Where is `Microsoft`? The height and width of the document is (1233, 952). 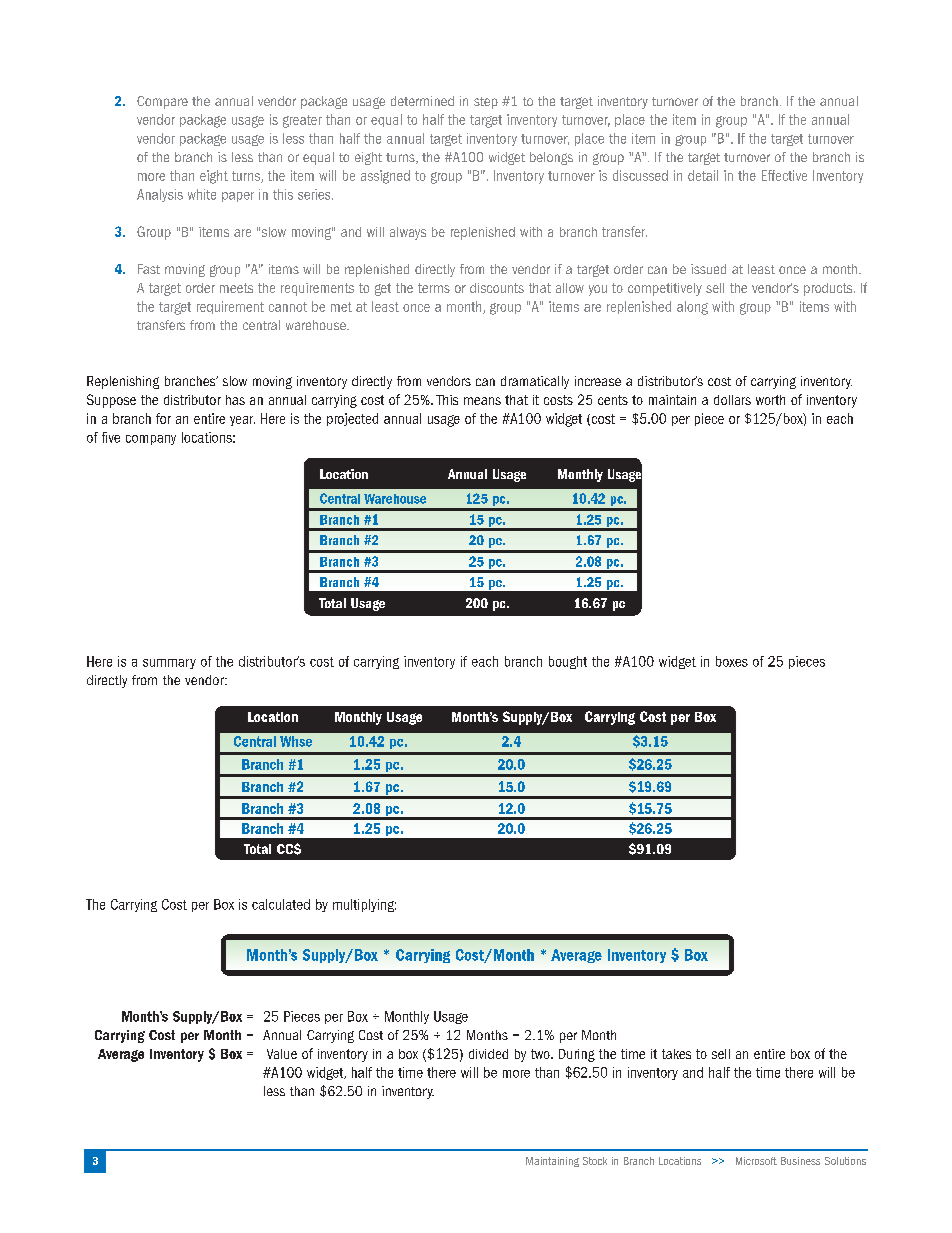 Microsoft is located at coordinates (756, 1161).
